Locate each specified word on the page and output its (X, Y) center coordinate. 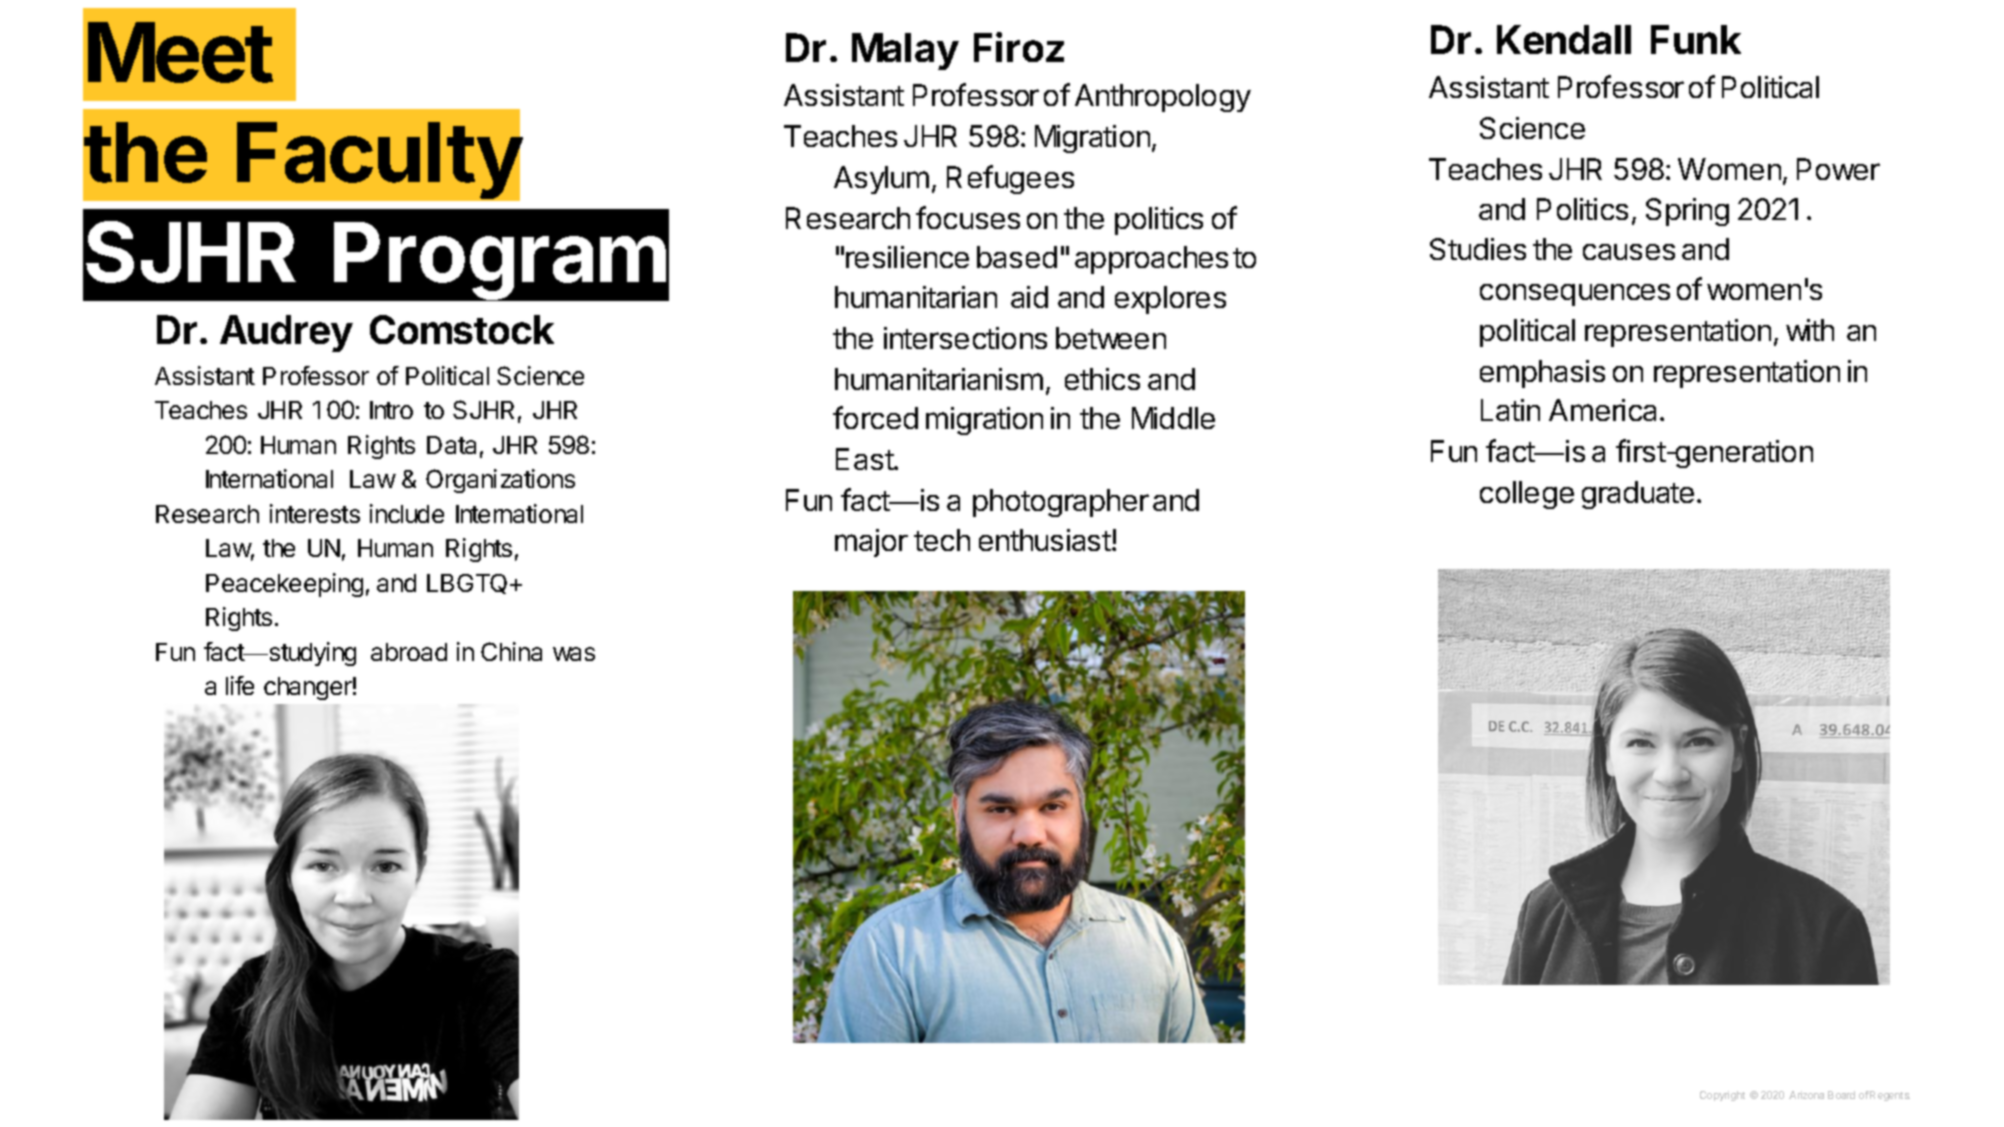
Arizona (1806, 1095)
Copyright (1722, 1096)
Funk (1696, 39)
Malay (905, 51)
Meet (180, 52)
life (240, 685)
